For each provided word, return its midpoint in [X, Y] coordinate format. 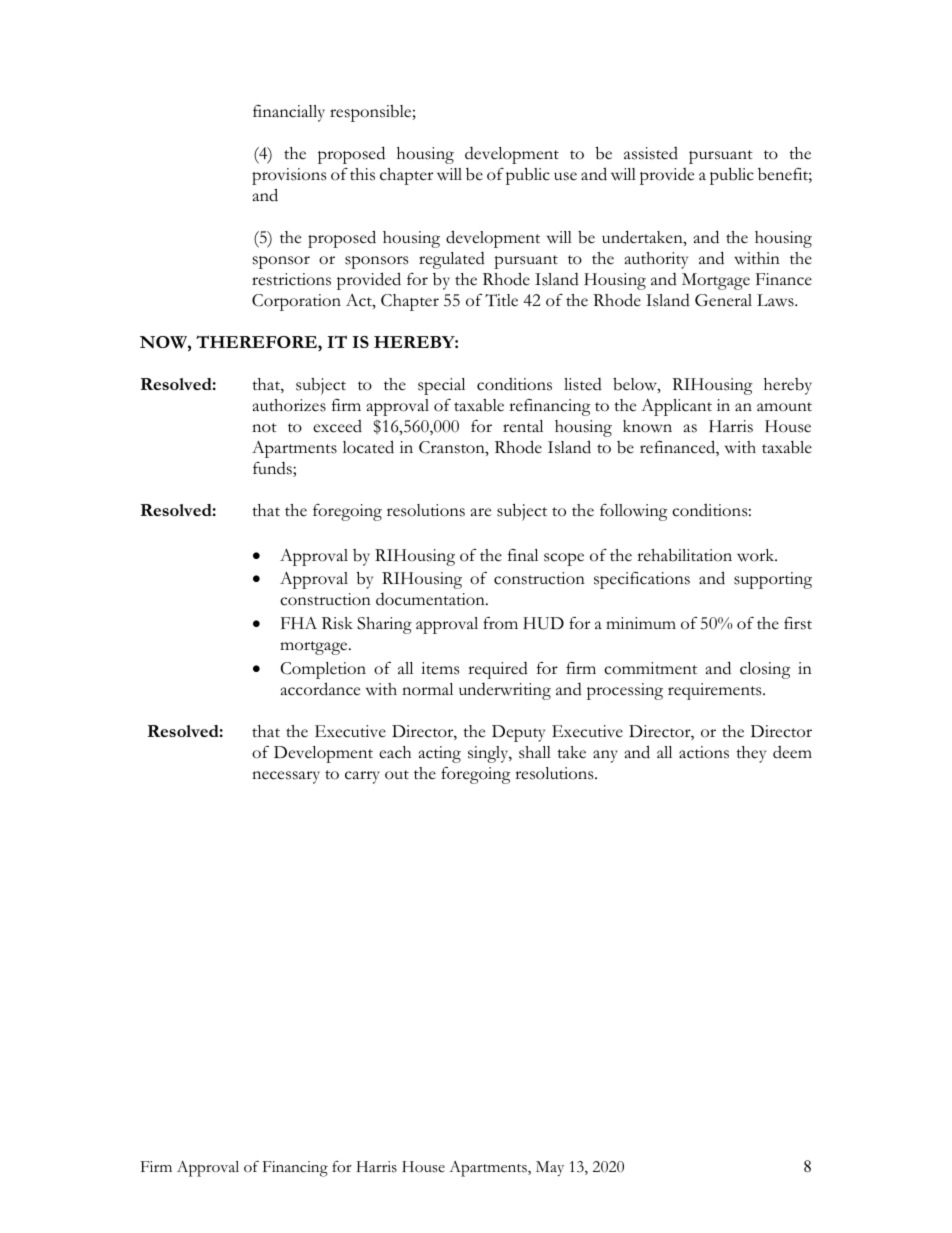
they [751, 754]
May [550, 1168]
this [362, 174]
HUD [543, 623]
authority [656, 260]
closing [765, 670]
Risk [337, 623]
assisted [651, 153]
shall [535, 752]
